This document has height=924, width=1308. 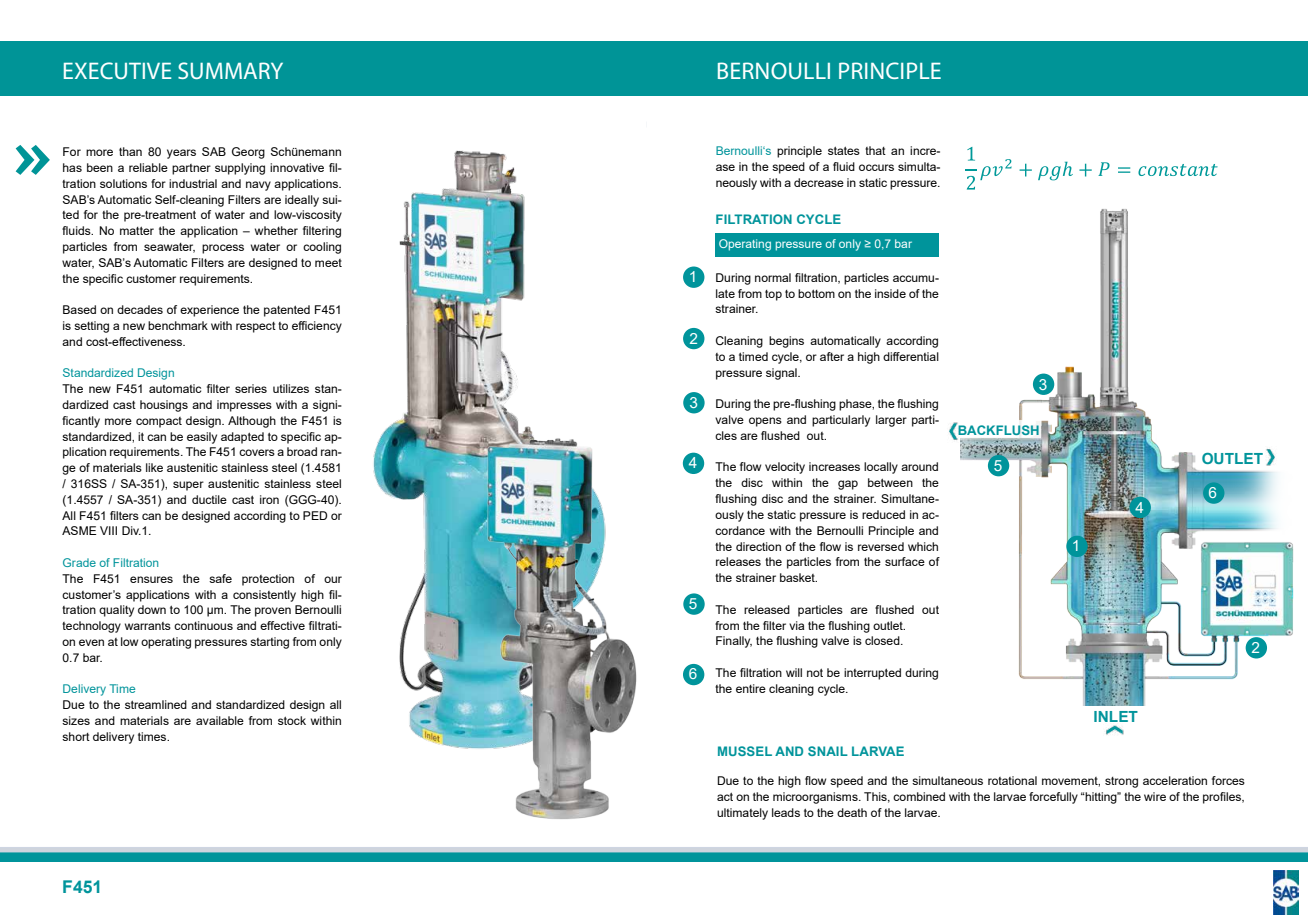 What do you see at coordinates (875, 150) in the document?
I see `that` at bounding box center [875, 150].
